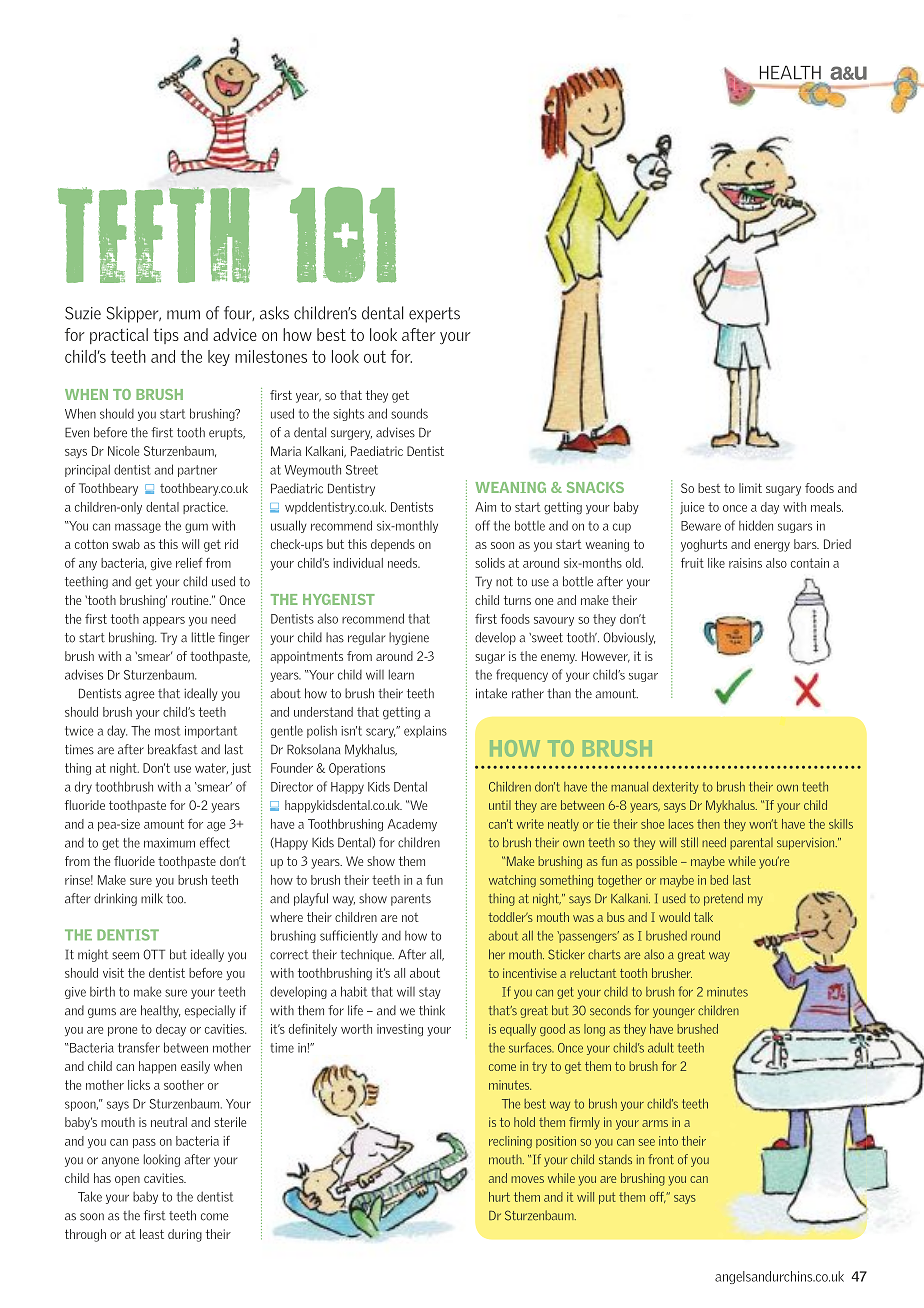  What do you see at coordinates (173, 749) in the page?
I see `breakfast` at bounding box center [173, 749].
